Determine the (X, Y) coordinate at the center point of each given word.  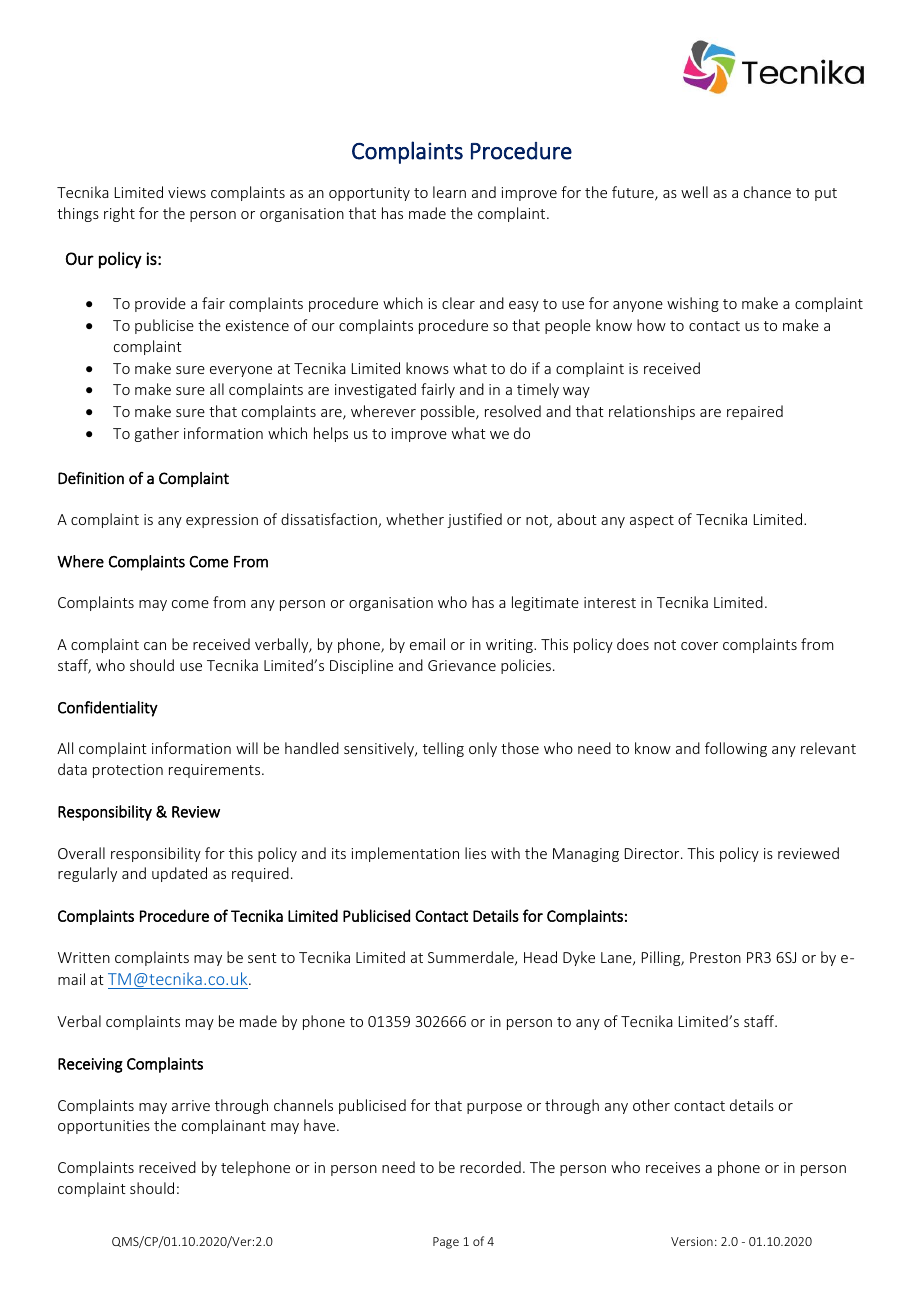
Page (446, 1243)
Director (653, 853)
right (119, 214)
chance (767, 192)
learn (449, 192)
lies (475, 853)
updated (179, 874)
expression (222, 521)
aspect (652, 521)
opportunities (104, 1127)
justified (474, 520)
